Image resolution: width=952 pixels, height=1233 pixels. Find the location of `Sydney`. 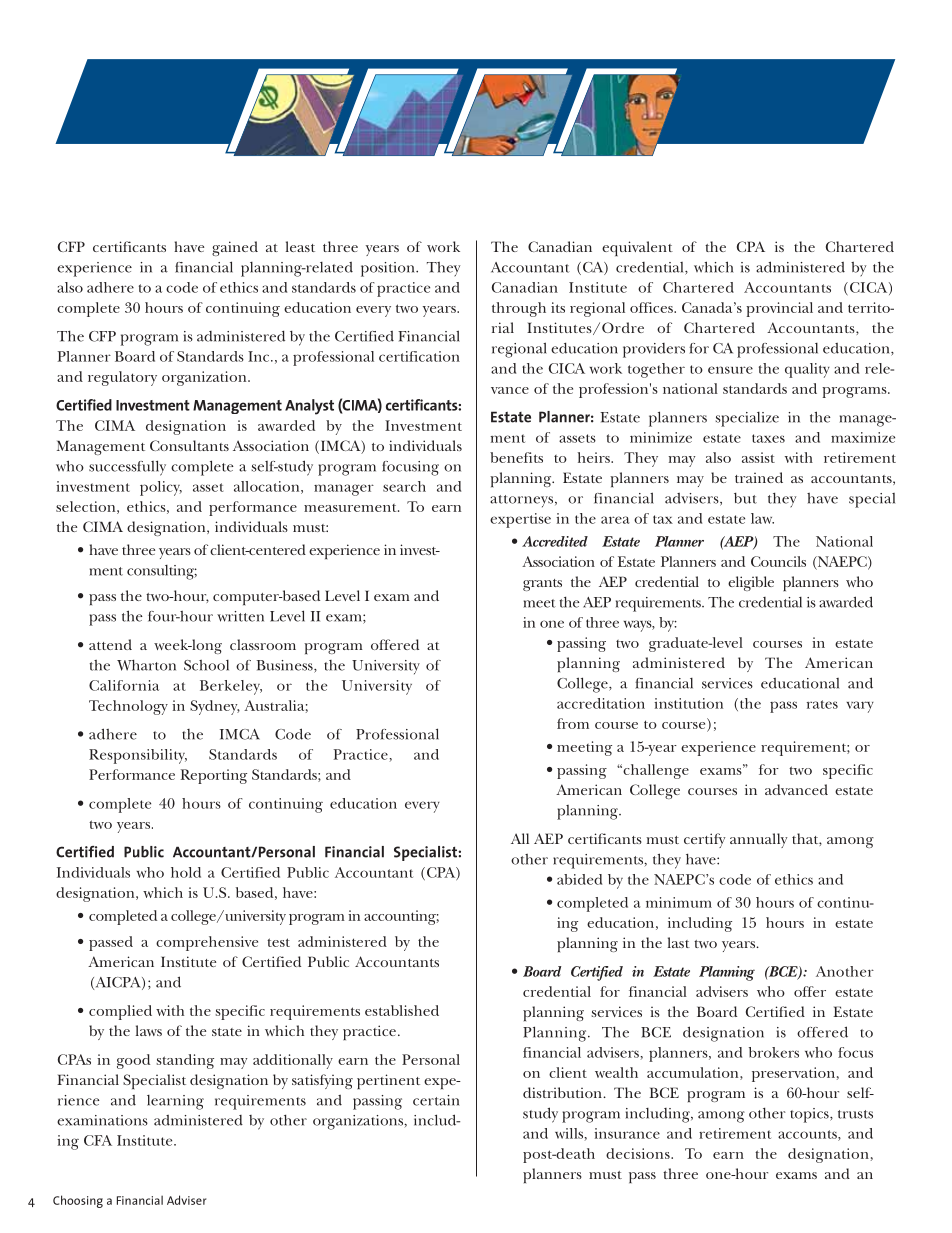

Sydney is located at coordinates (215, 707).
